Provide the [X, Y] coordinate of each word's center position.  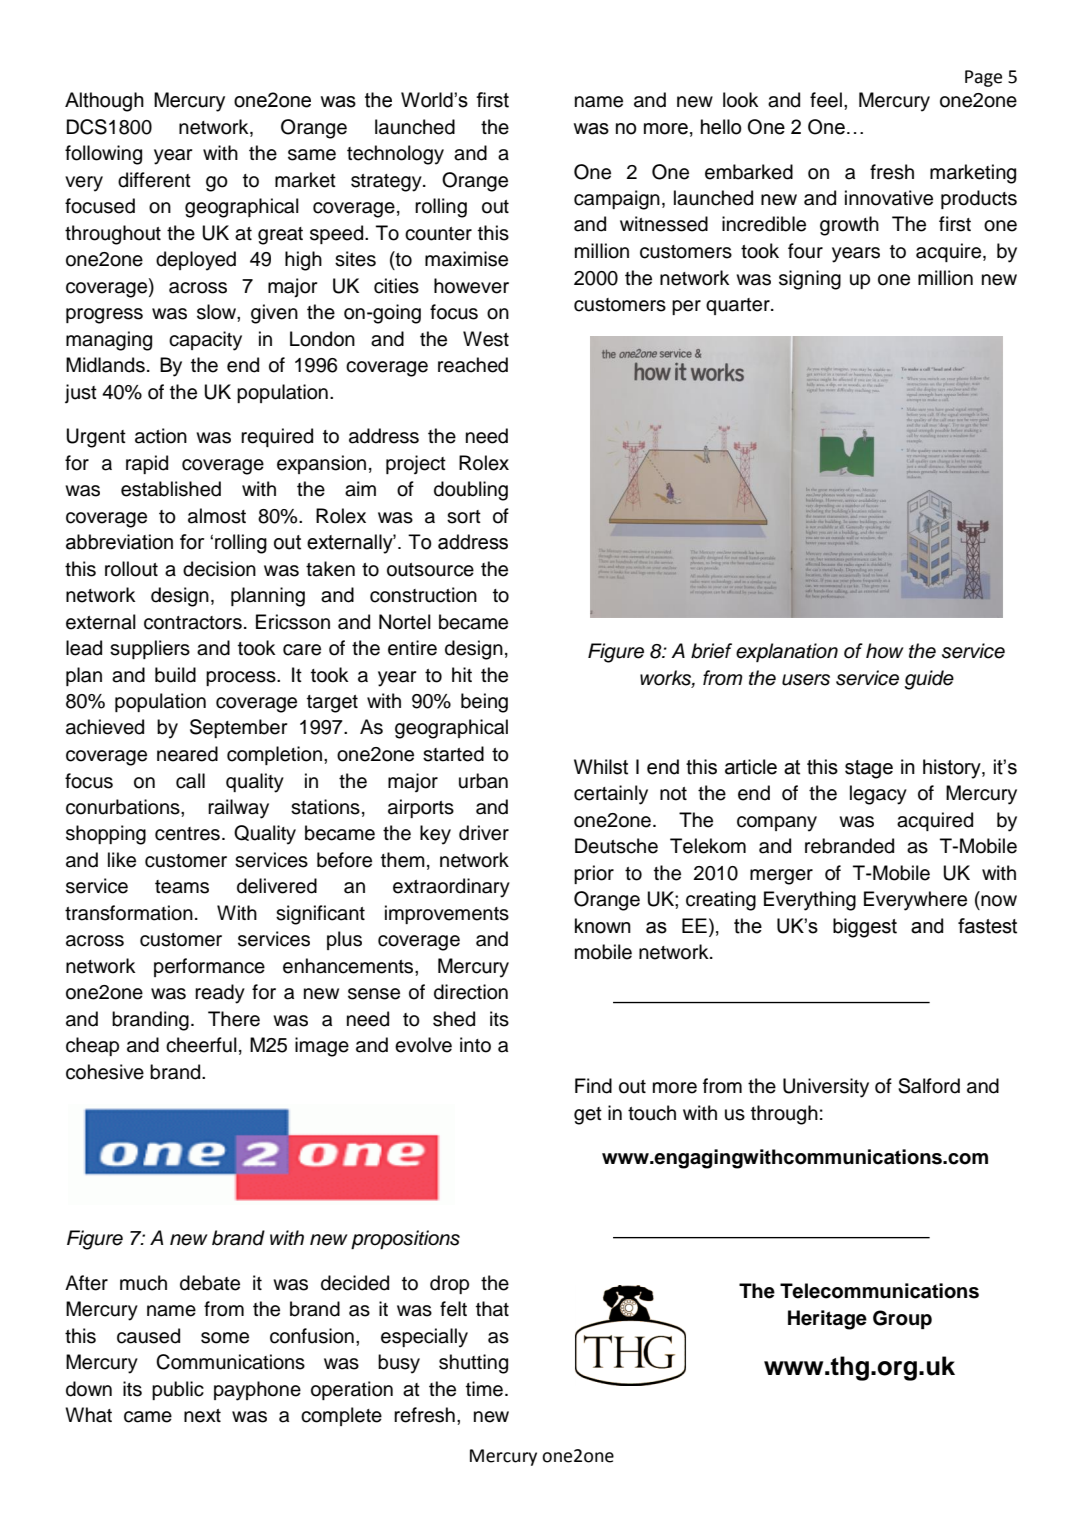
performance [209, 967]
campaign [617, 200]
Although [104, 102]
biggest [865, 928]
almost [217, 516]
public [178, 1390]
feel [826, 100]
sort [464, 517]
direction [471, 992]
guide [929, 680]
